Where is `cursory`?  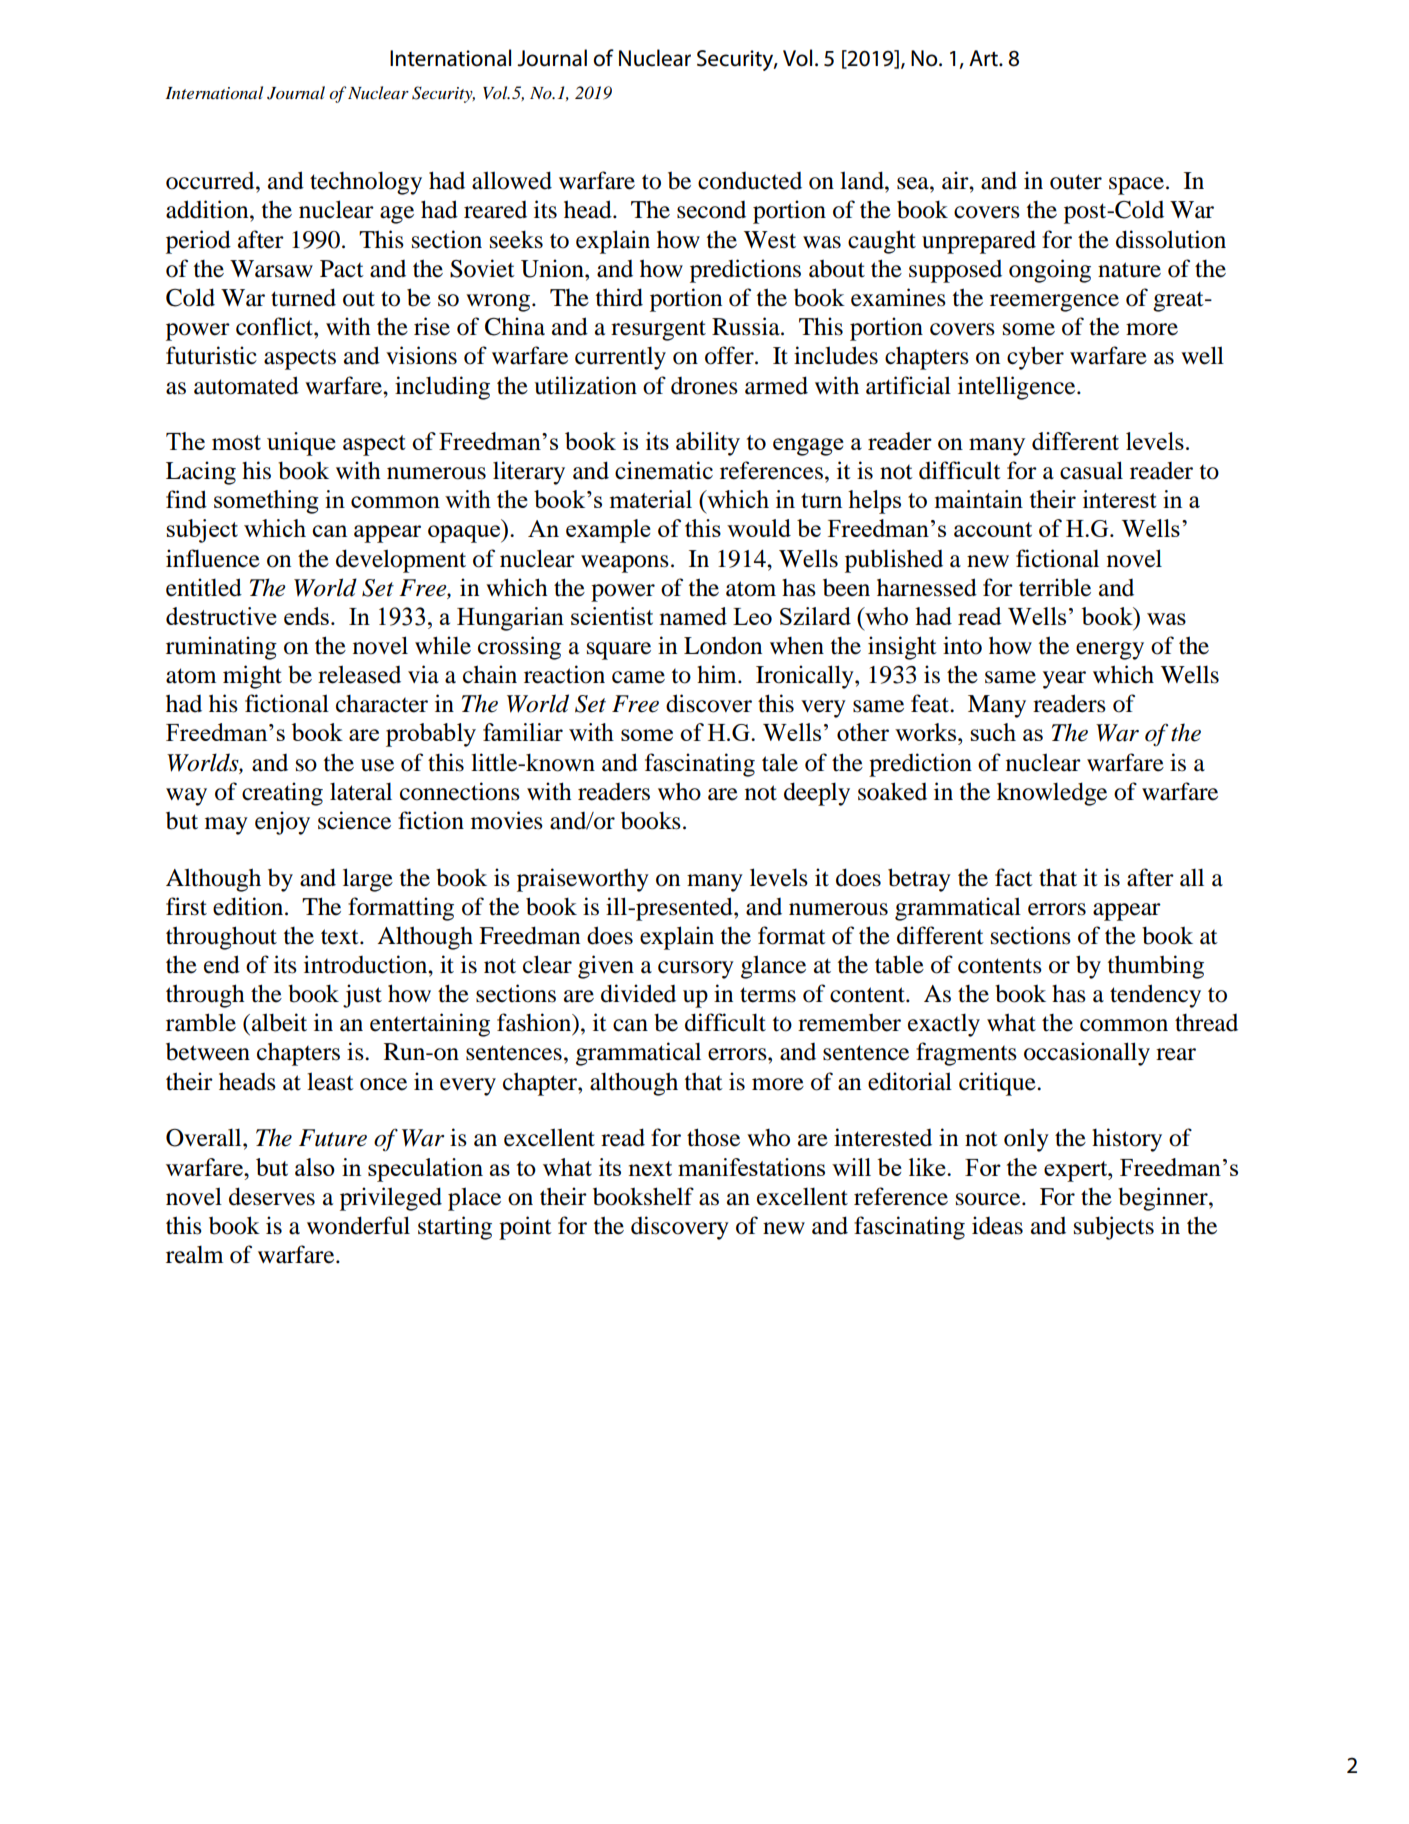 cursory is located at coordinates (696, 970).
